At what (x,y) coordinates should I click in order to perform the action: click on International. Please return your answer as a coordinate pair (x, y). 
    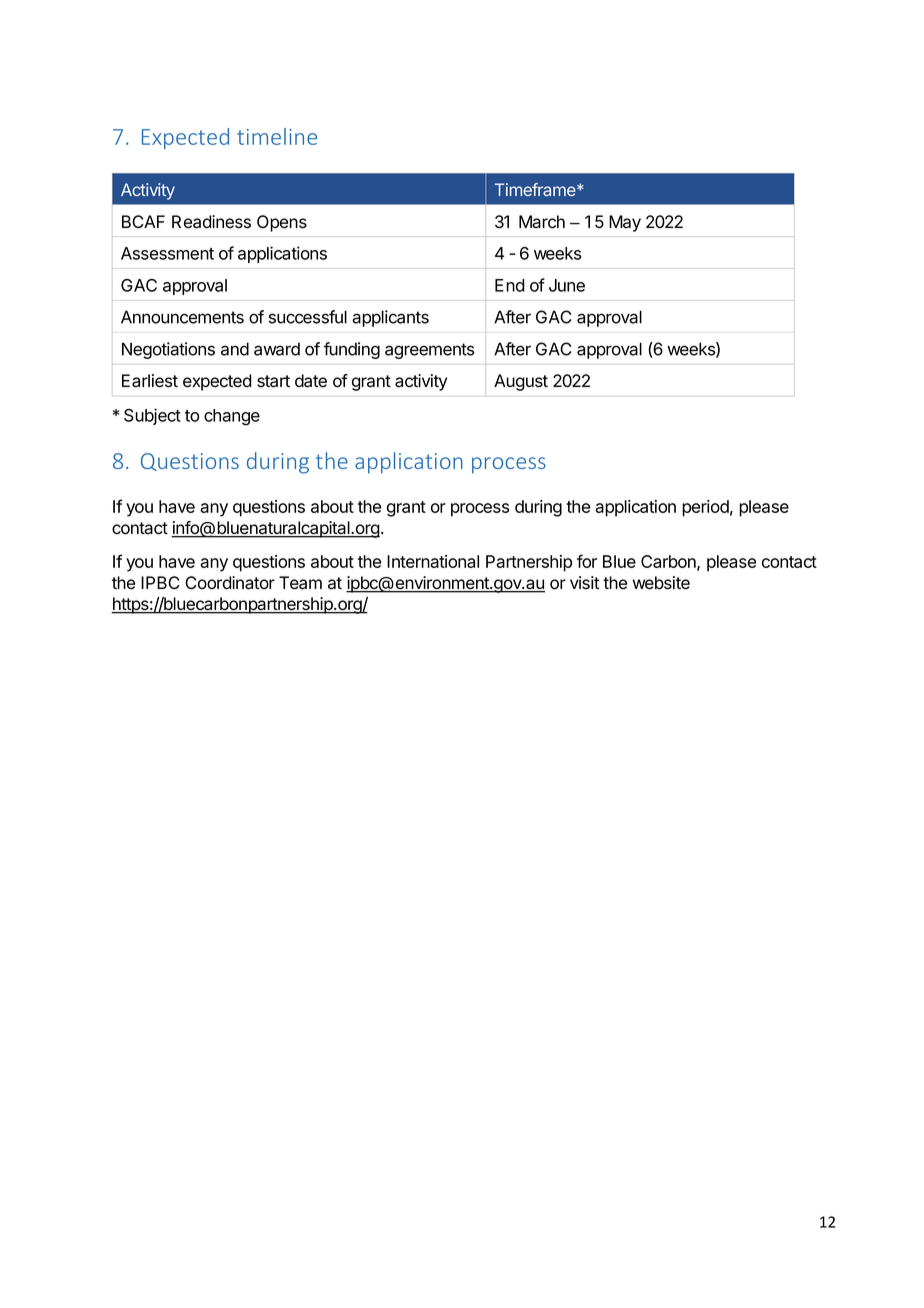
    Looking at the image, I should click on (433, 561).
